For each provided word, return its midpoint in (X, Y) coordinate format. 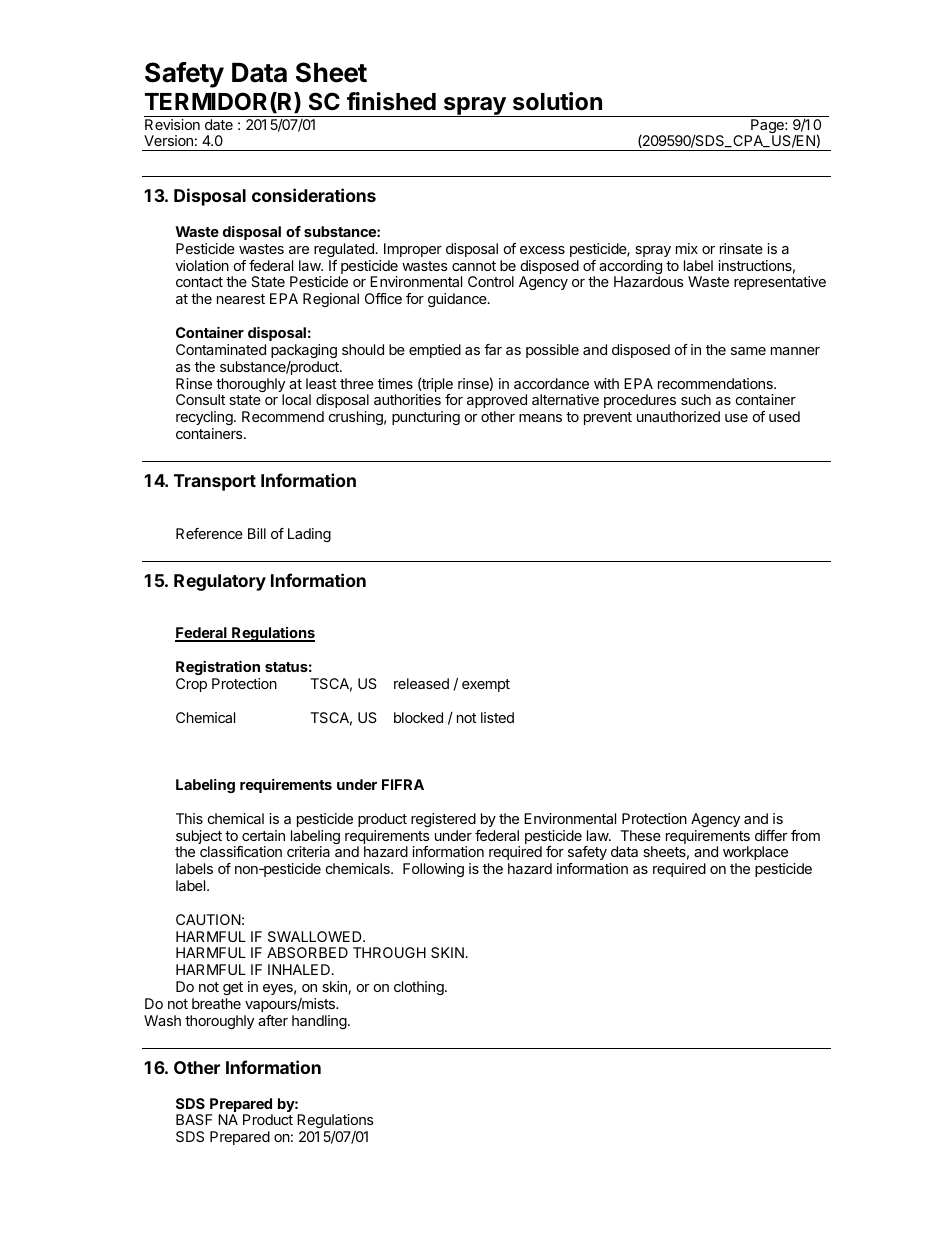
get (233, 988)
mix (687, 248)
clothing (420, 988)
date (219, 124)
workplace (755, 853)
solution (557, 101)
